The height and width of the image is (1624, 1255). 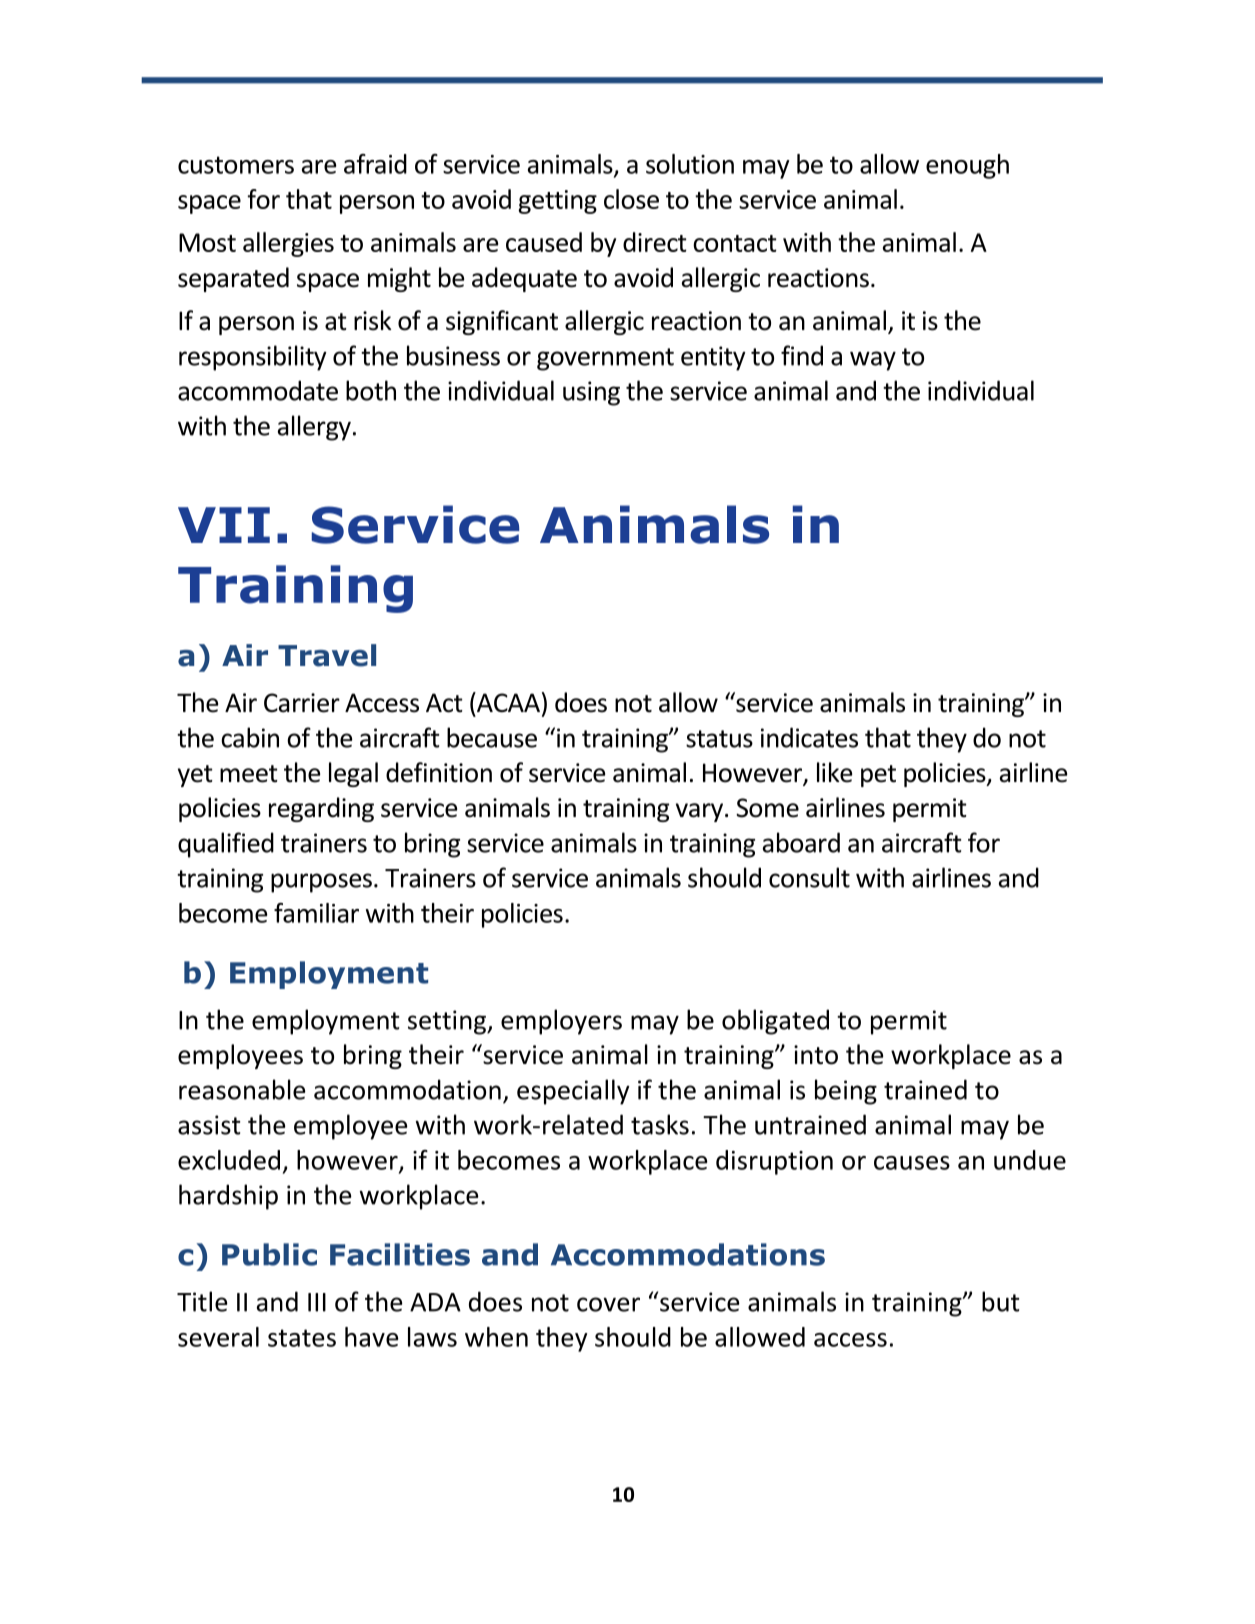 What do you see at coordinates (242, 1089) in the image?
I see `reasonable` at bounding box center [242, 1089].
